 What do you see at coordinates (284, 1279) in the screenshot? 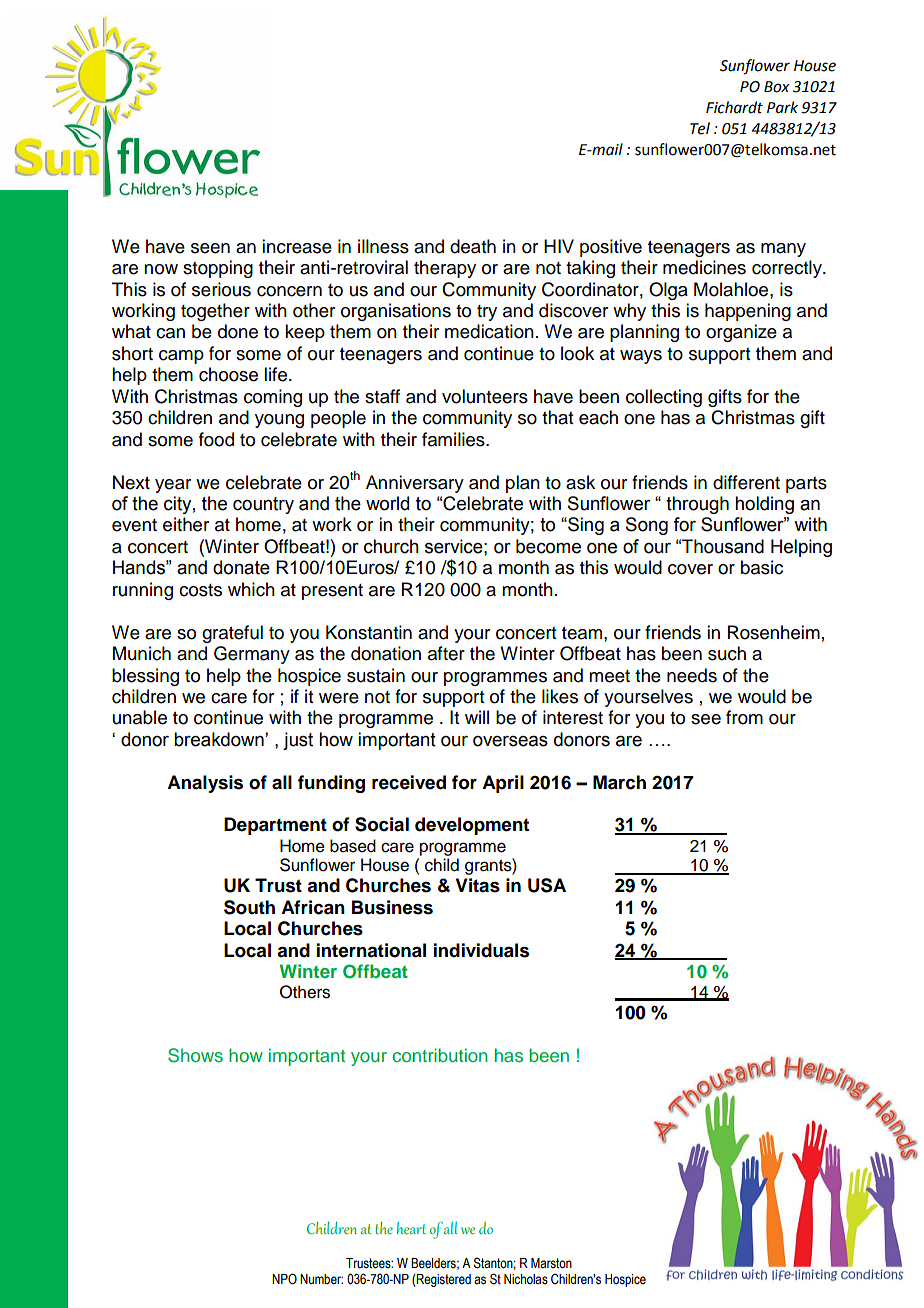
I see `NPO` at bounding box center [284, 1279].
